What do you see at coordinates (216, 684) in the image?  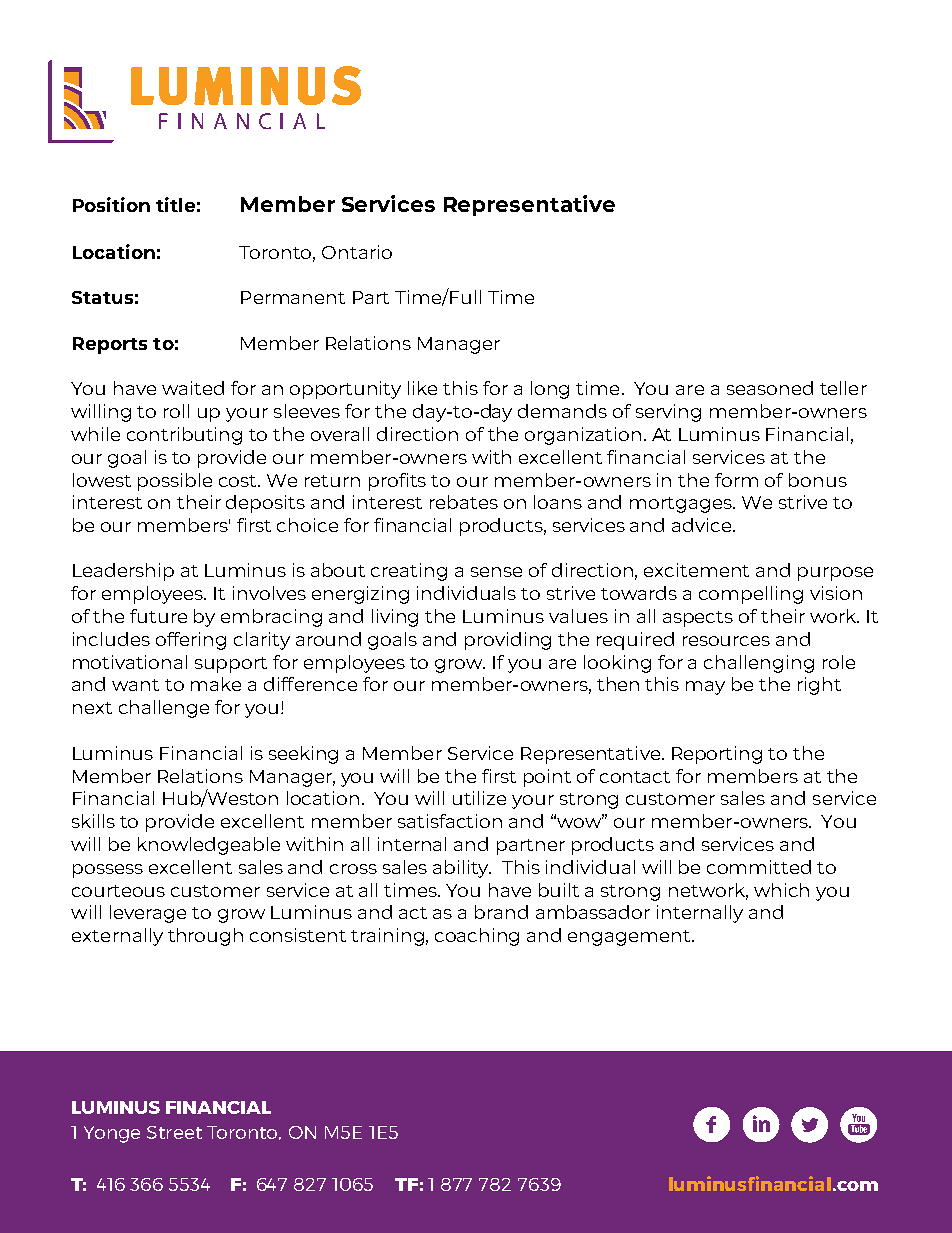 I see `make` at bounding box center [216, 684].
